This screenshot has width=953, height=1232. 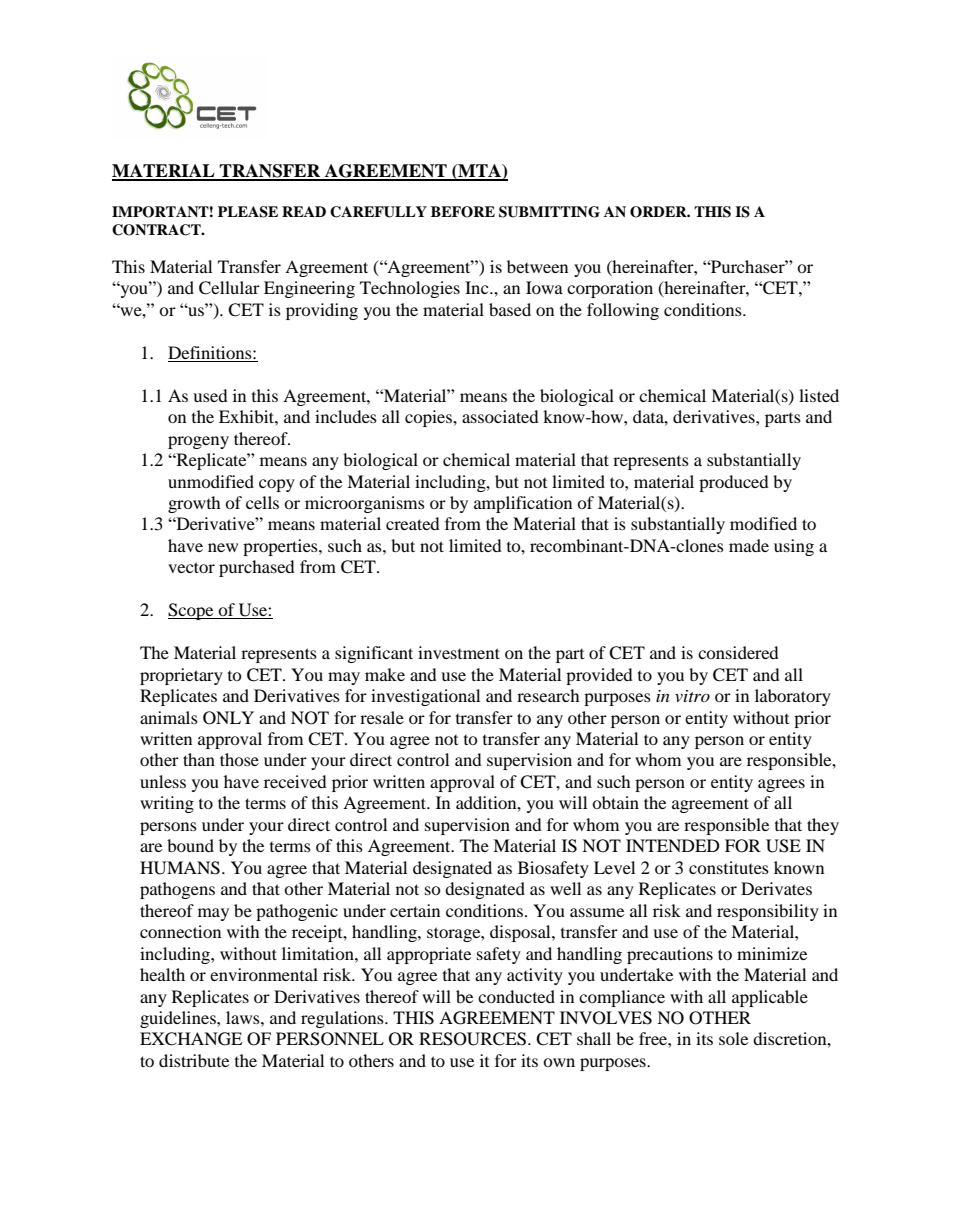 What do you see at coordinates (248, 212) in the screenshot?
I see `PLEASE` at bounding box center [248, 212].
